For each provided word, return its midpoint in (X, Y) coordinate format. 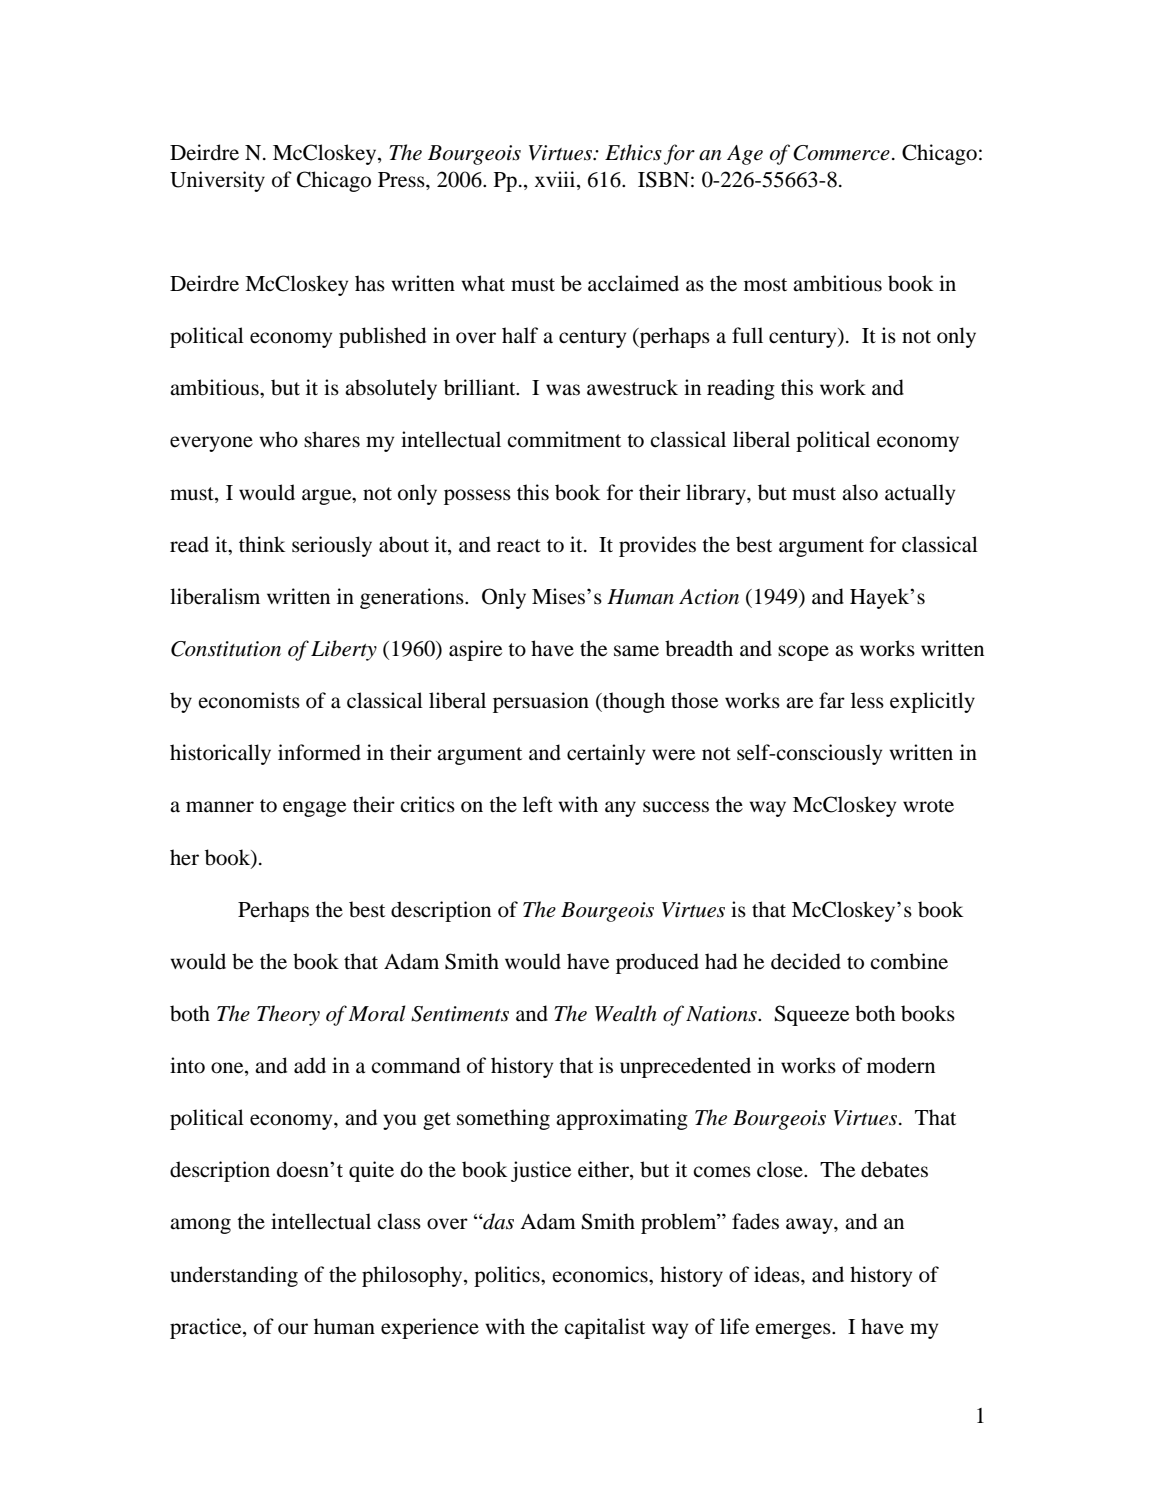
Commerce (841, 153)
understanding (234, 1276)
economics (601, 1274)
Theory (288, 1015)
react (519, 546)
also (860, 492)
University (217, 181)
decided (806, 961)
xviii (556, 180)
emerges (794, 1331)
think (262, 544)
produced (657, 963)
